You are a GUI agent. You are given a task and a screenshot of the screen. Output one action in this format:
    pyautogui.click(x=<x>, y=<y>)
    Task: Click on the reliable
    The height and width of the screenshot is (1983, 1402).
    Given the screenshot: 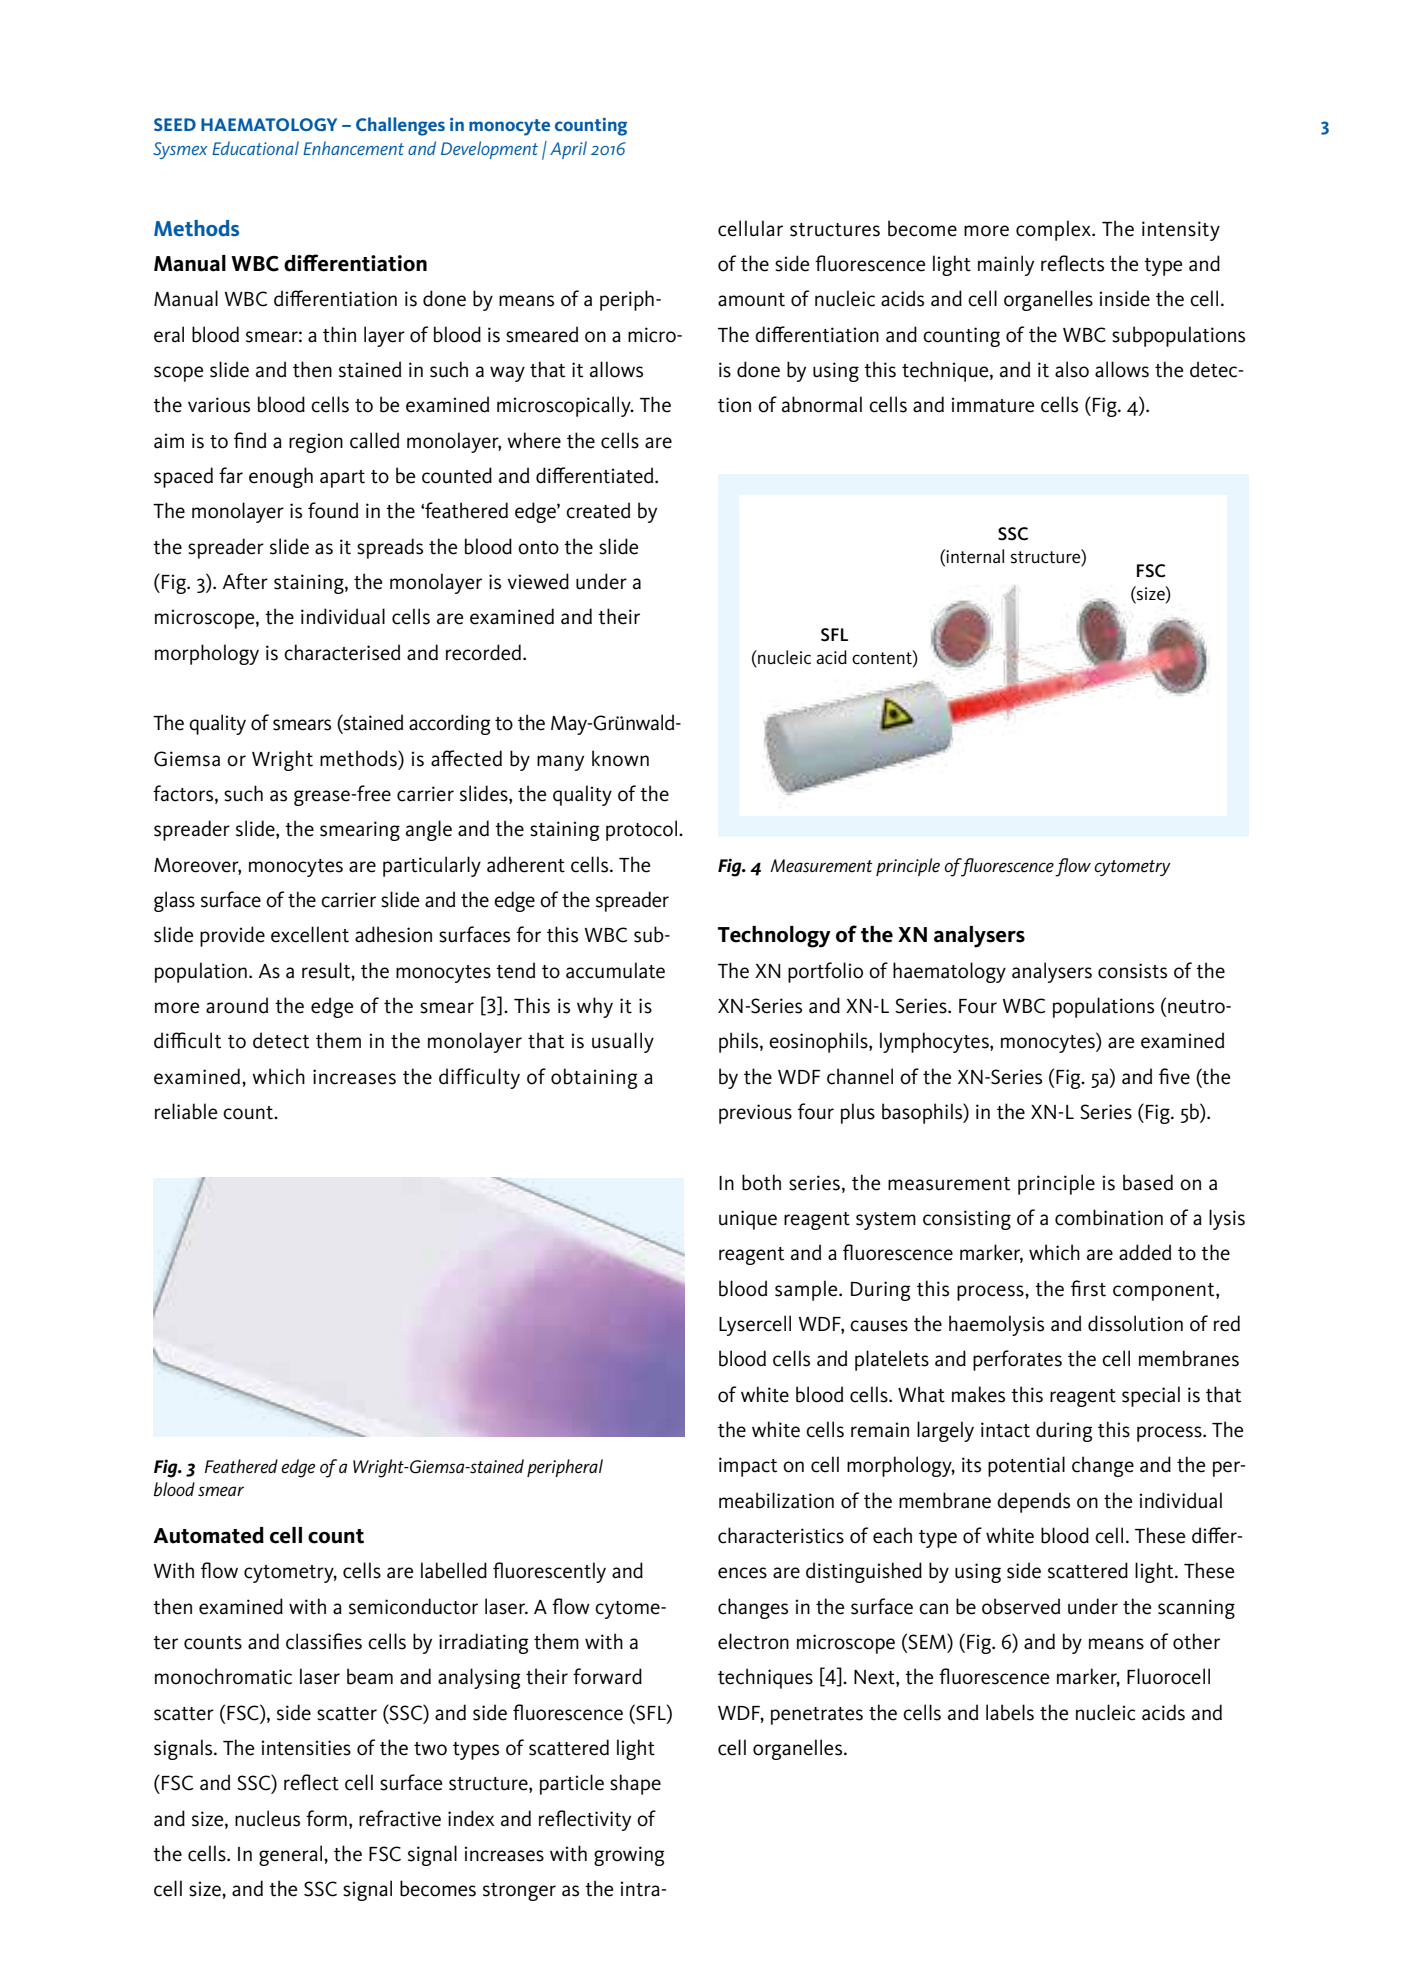 What is the action you would take?
    pyautogui.click(x=186, y=1111)
